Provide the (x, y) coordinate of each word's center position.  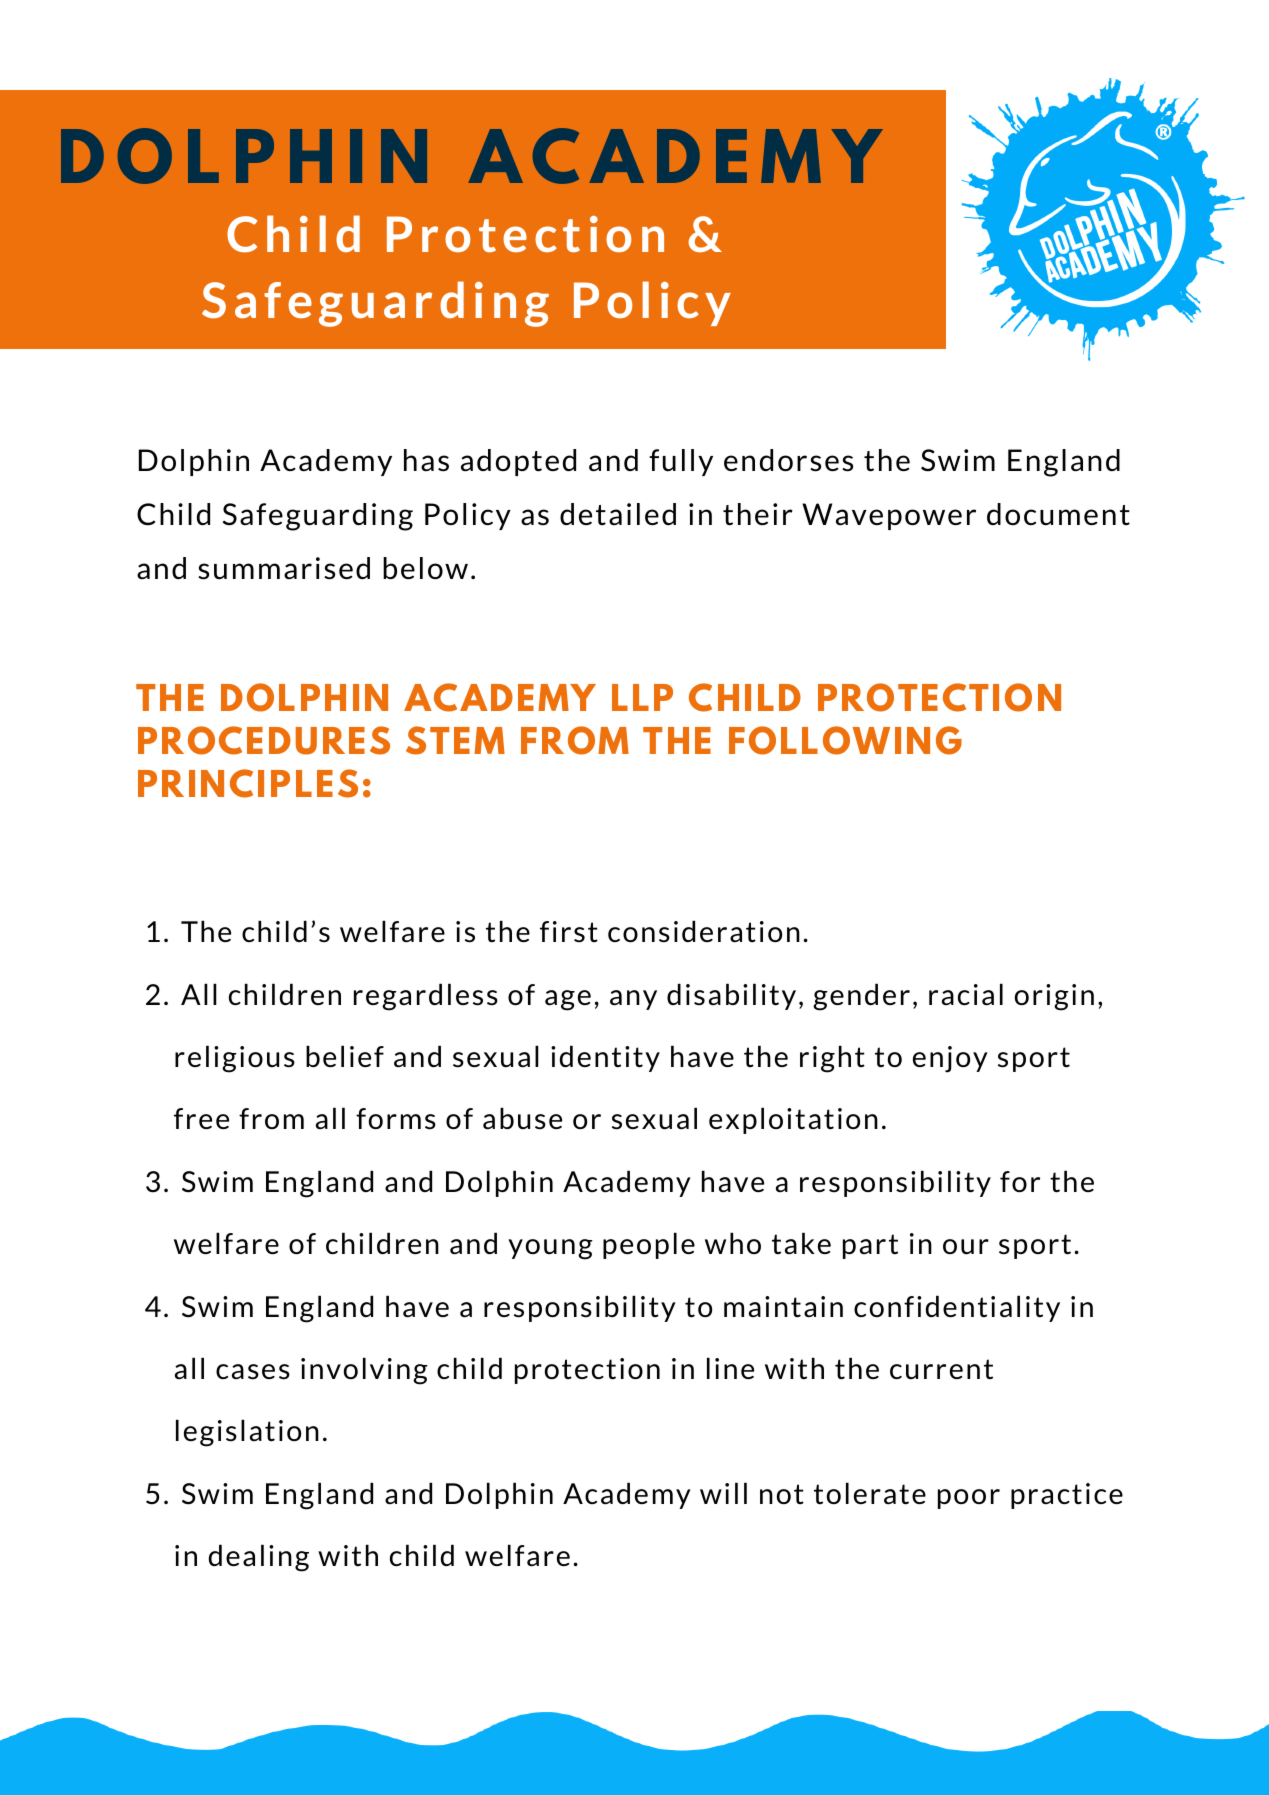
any (633, 1000)
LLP (642, 697)
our (966, 1247)
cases (253, 1372)
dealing (259, 1558)
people (649, 1245)
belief (345, 1056)
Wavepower (889, 516)
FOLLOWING (845, 740)
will (723, 1493)
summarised (284, 568)
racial (966, 994)
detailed (618, 514)
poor (969, 1499)
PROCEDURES (264, 740)
